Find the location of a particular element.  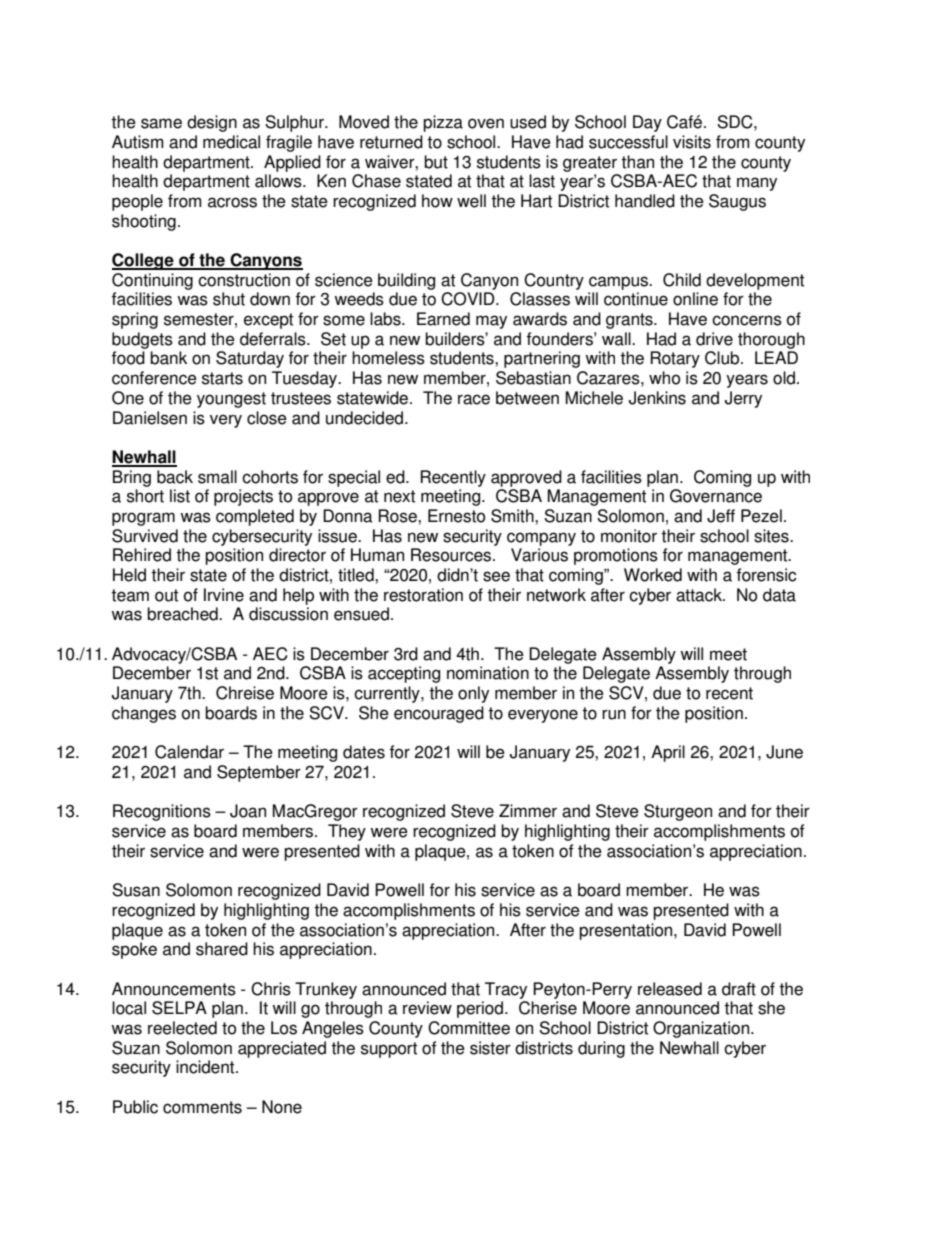

but is located at coordinates (436, 162).
